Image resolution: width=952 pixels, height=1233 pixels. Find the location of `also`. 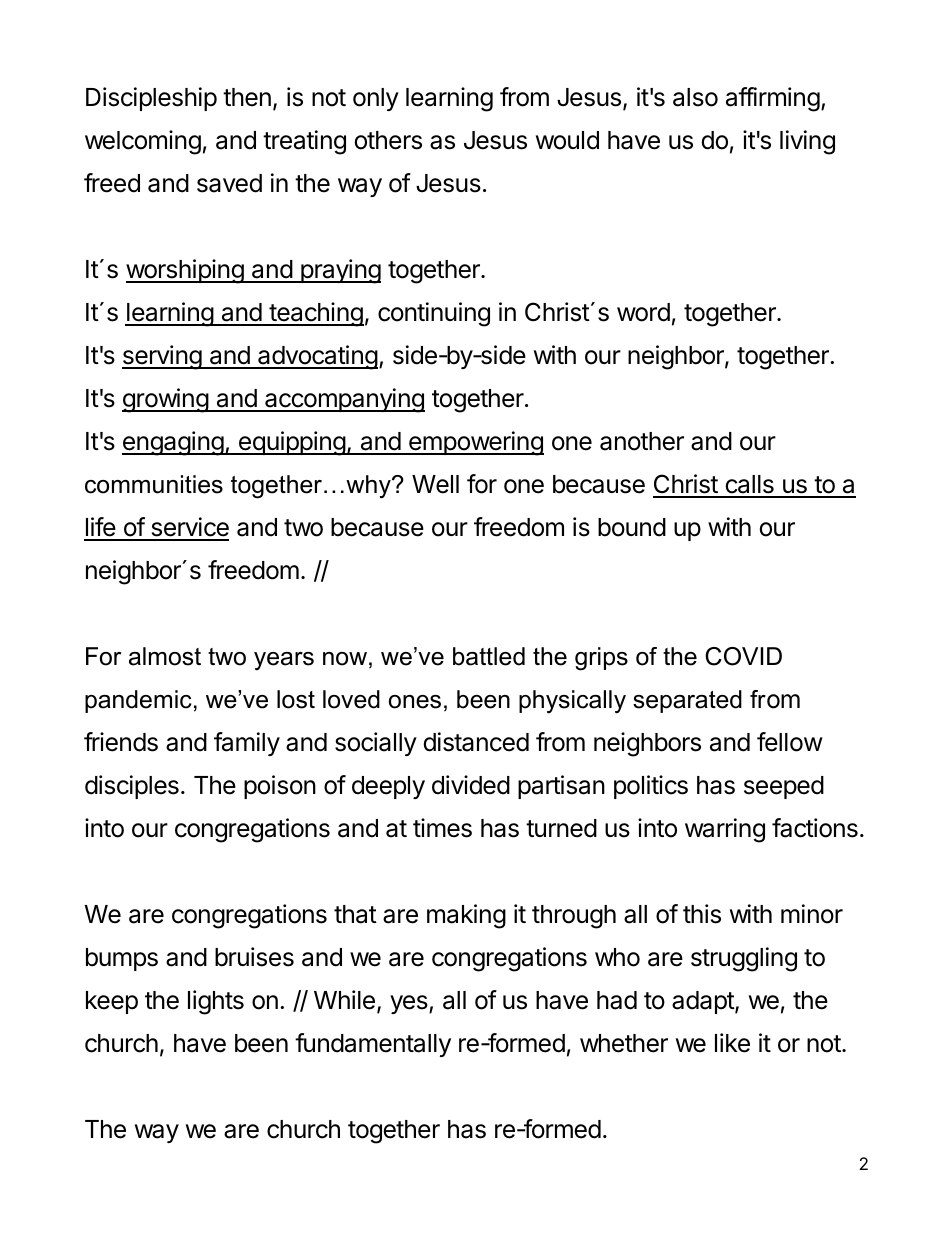

also is located at coordinates (695, 97).
